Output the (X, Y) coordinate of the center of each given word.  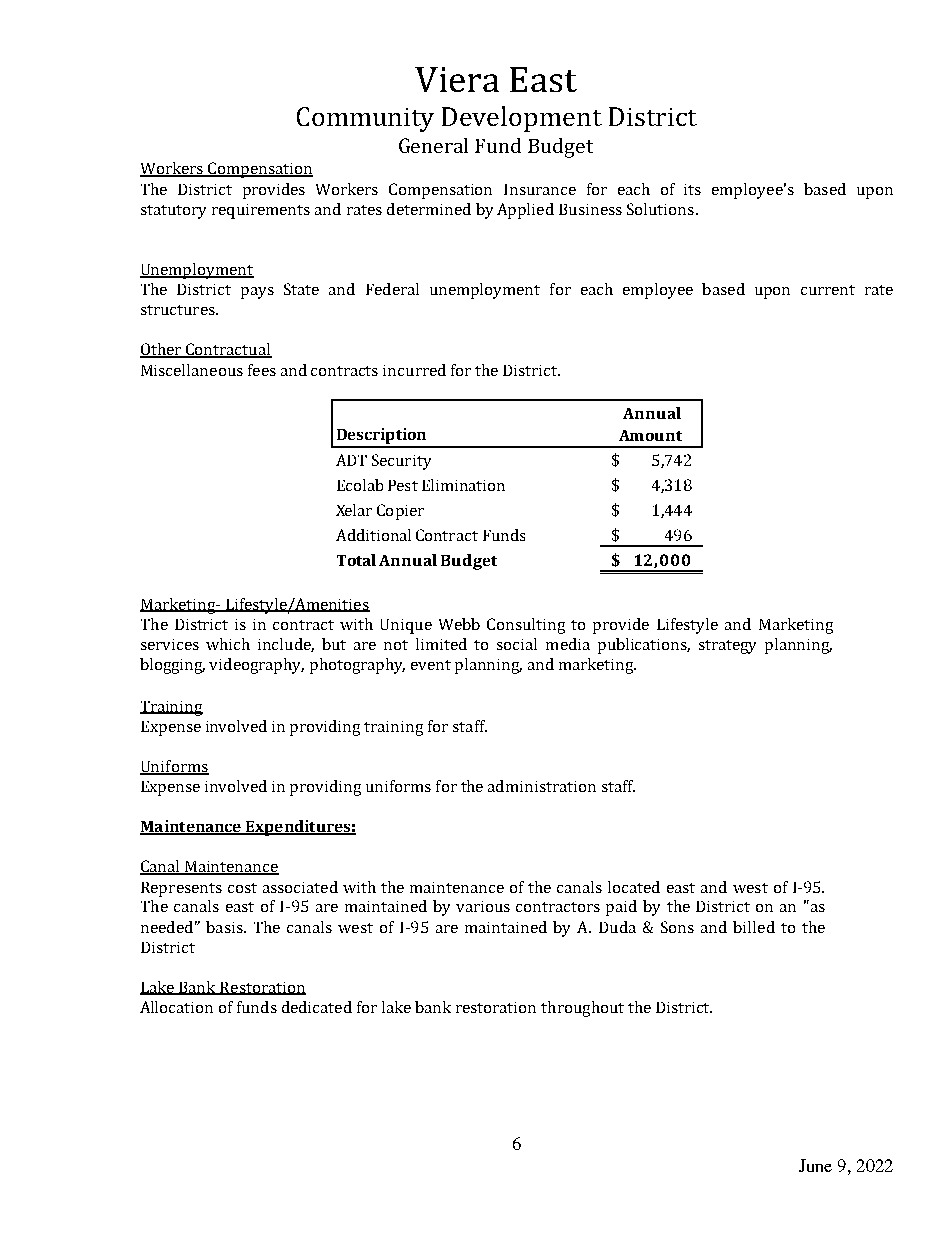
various (483, 906)
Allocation (176, 1007)
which (228, 644)
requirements (261, 211)
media (568, 644)
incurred (414, 370)
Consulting (526, 626)
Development (522, 119)
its (692, 189)
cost (242, 888)
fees (262, 370)
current (828, 290)
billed (754, 927)
